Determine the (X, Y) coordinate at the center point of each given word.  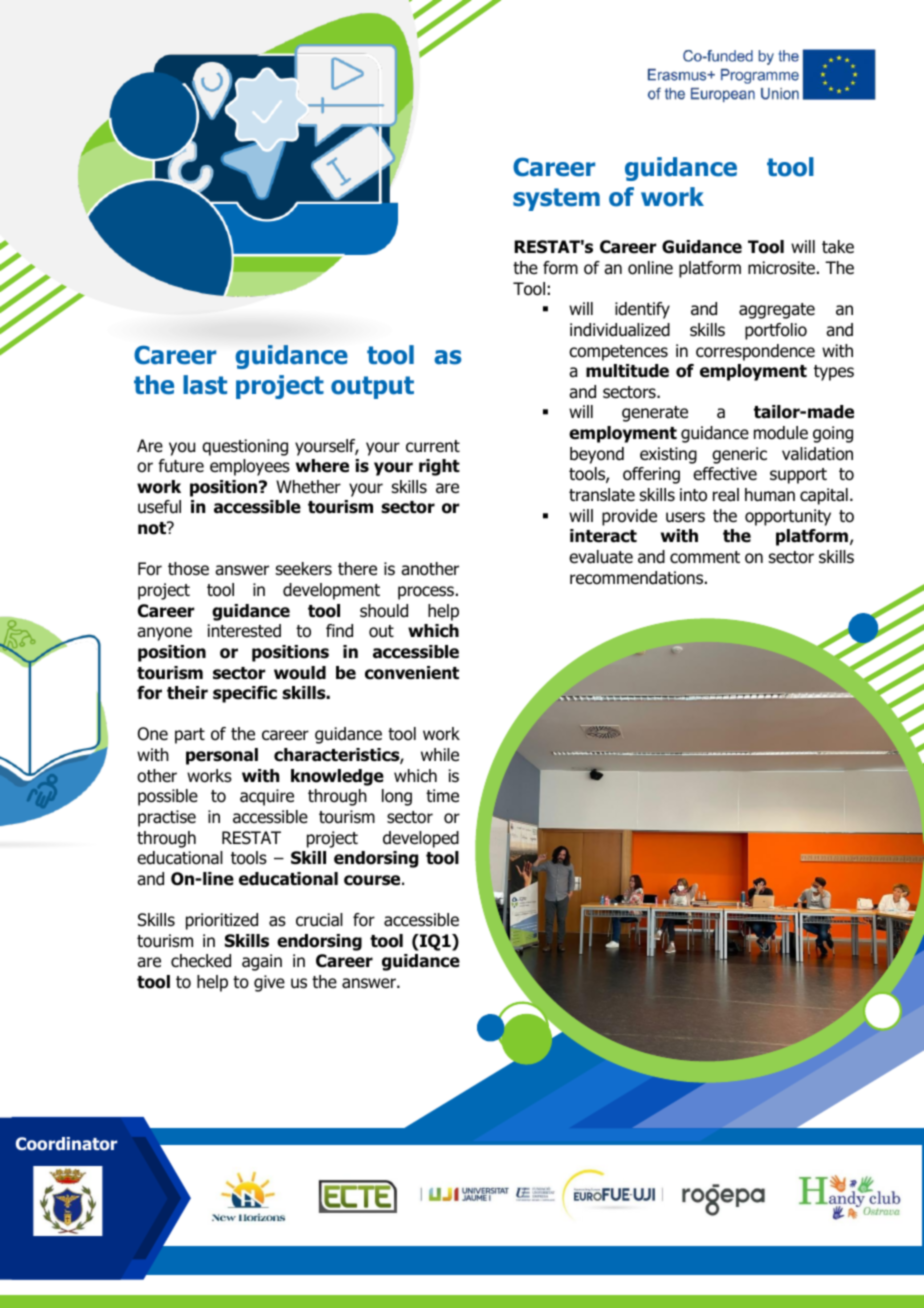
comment (705, 557)
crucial (319, 920)
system (556, 199)
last (205, 385)
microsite (781, 268)
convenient (412, 673)
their (187, 693)
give (269, 983)
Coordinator (66, 1144)
